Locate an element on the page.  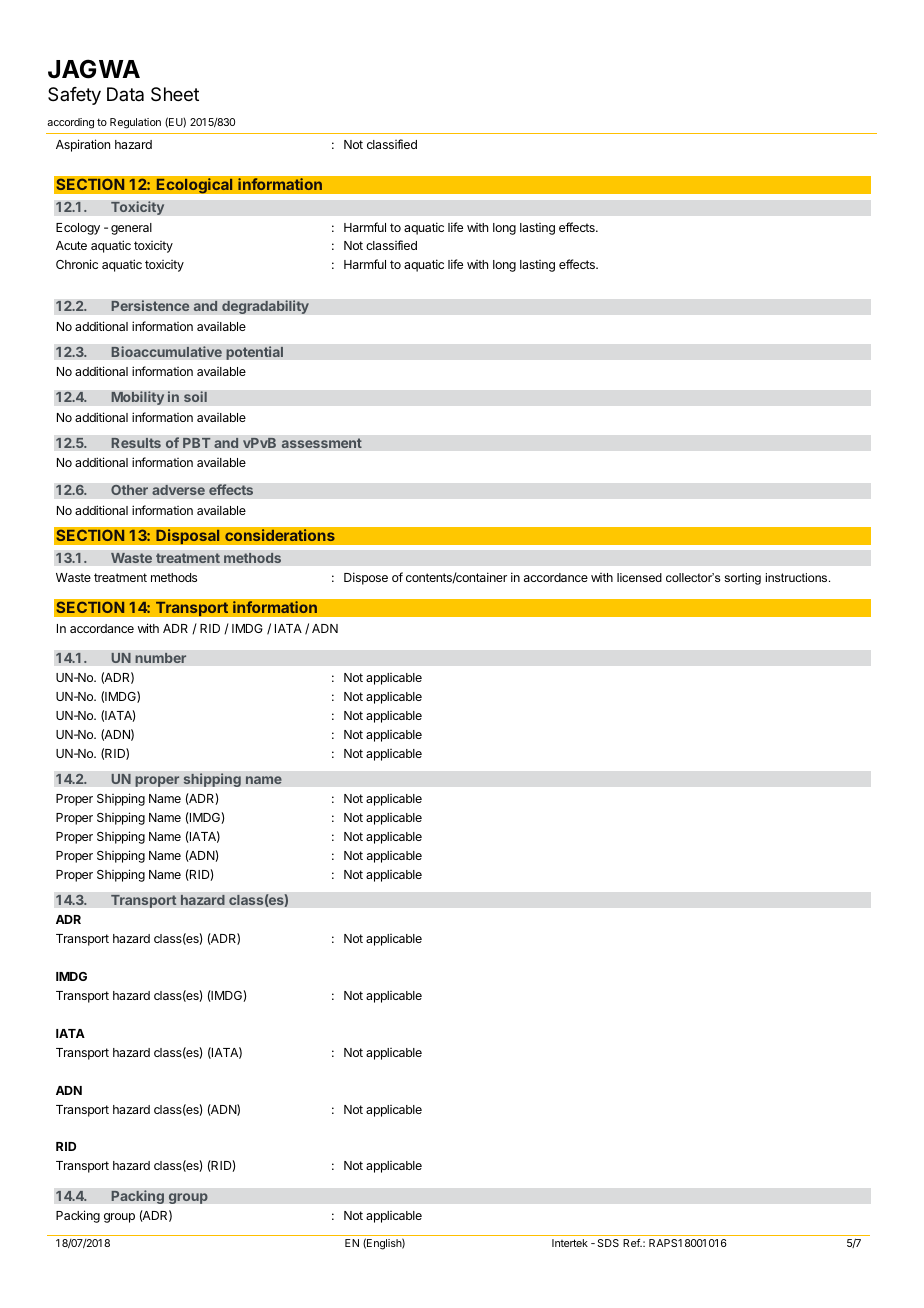
instructions is located at coordinates (798, 577).
